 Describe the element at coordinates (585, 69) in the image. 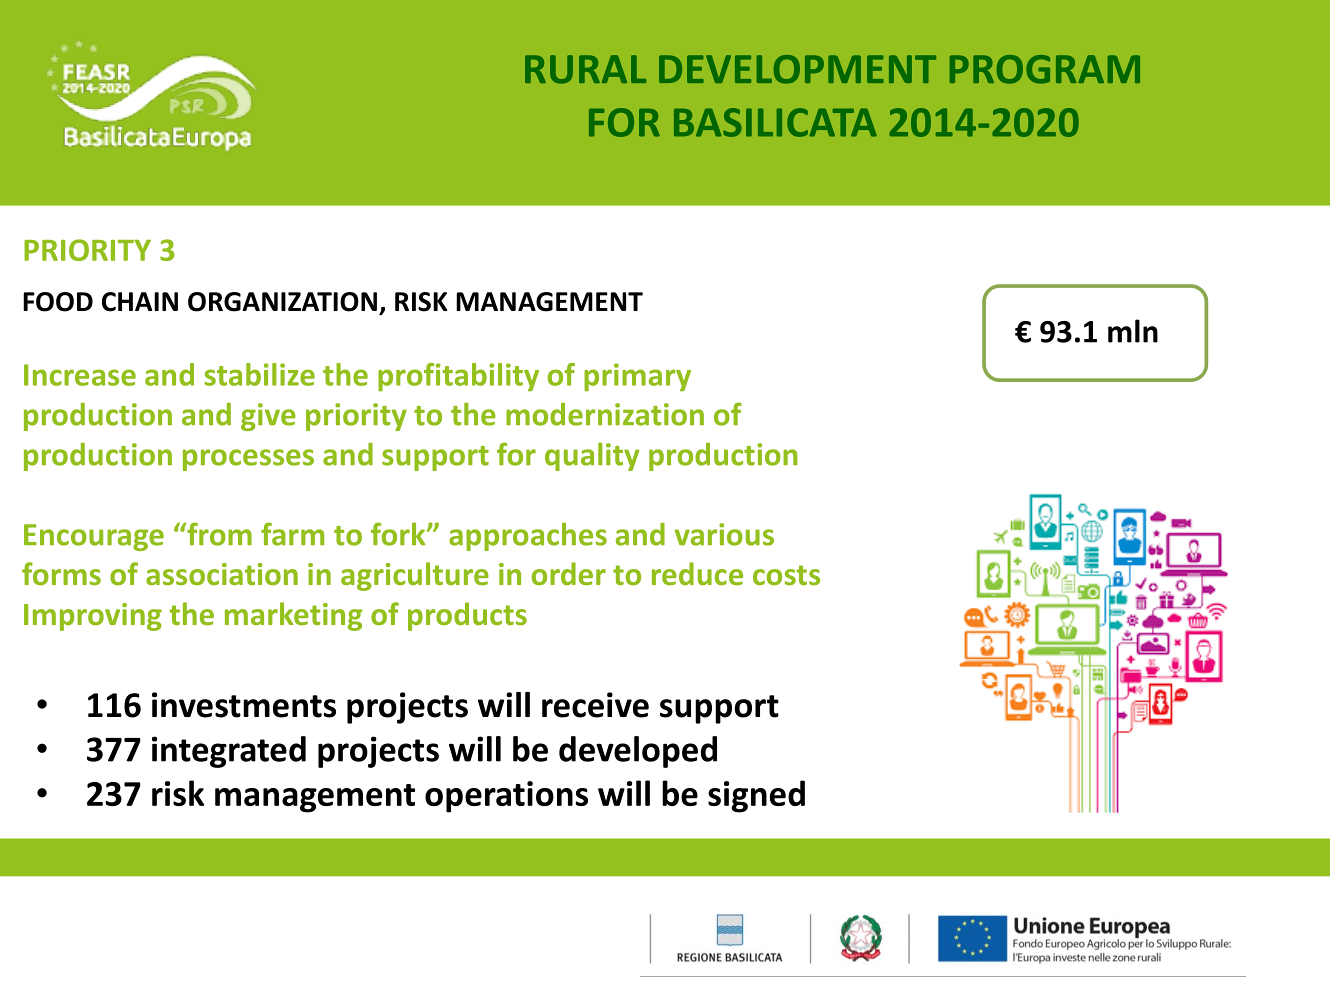

I see `RURAL` at that location.
